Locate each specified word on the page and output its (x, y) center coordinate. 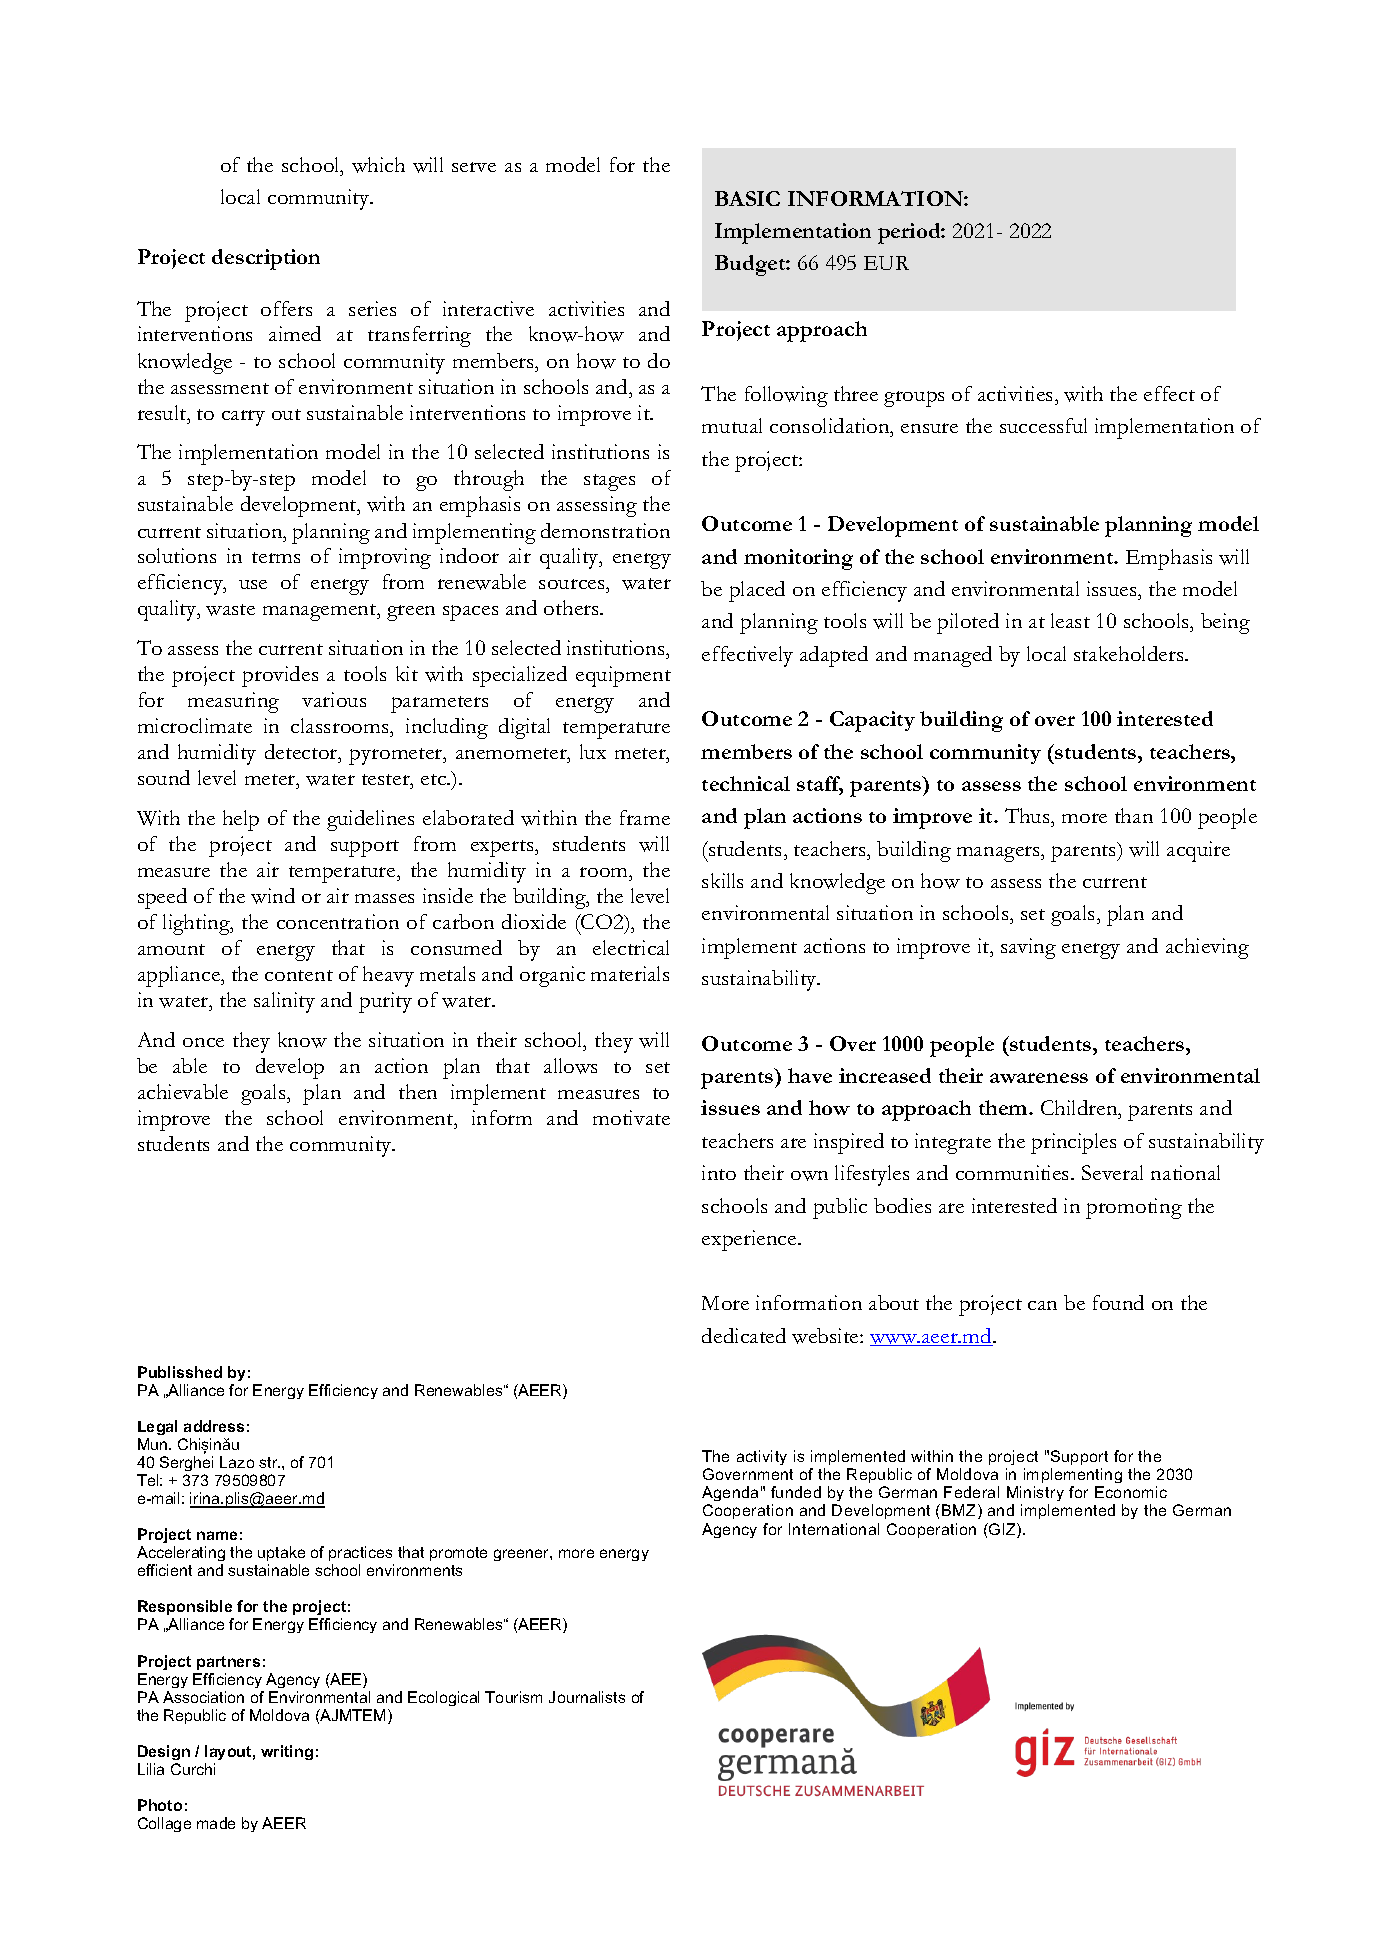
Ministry (1035, 1495)
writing (287, 1752)
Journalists (587, 1697)
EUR (886, 263)
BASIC (747, 198)
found (1118, 1302)
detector (302, 753)
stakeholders (1130, 653)
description (266, 259)
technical (746, 783)
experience (750, 1240)
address (214, 1426)
